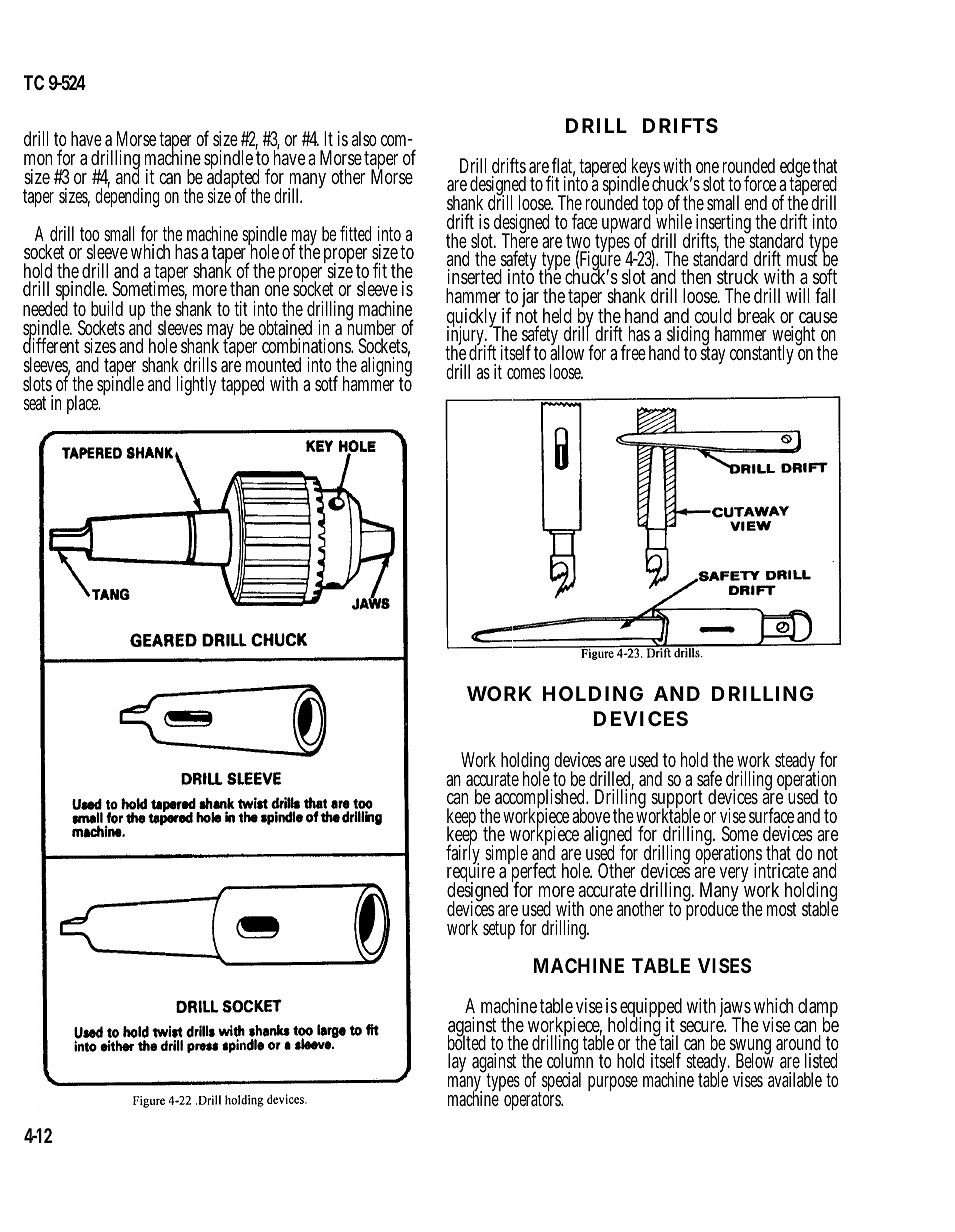 Image resolution: width=955 pixels, height=1232 pixels. Describe the element at coordinates (84, 404) in the screenshot. I see `place` at that location.
